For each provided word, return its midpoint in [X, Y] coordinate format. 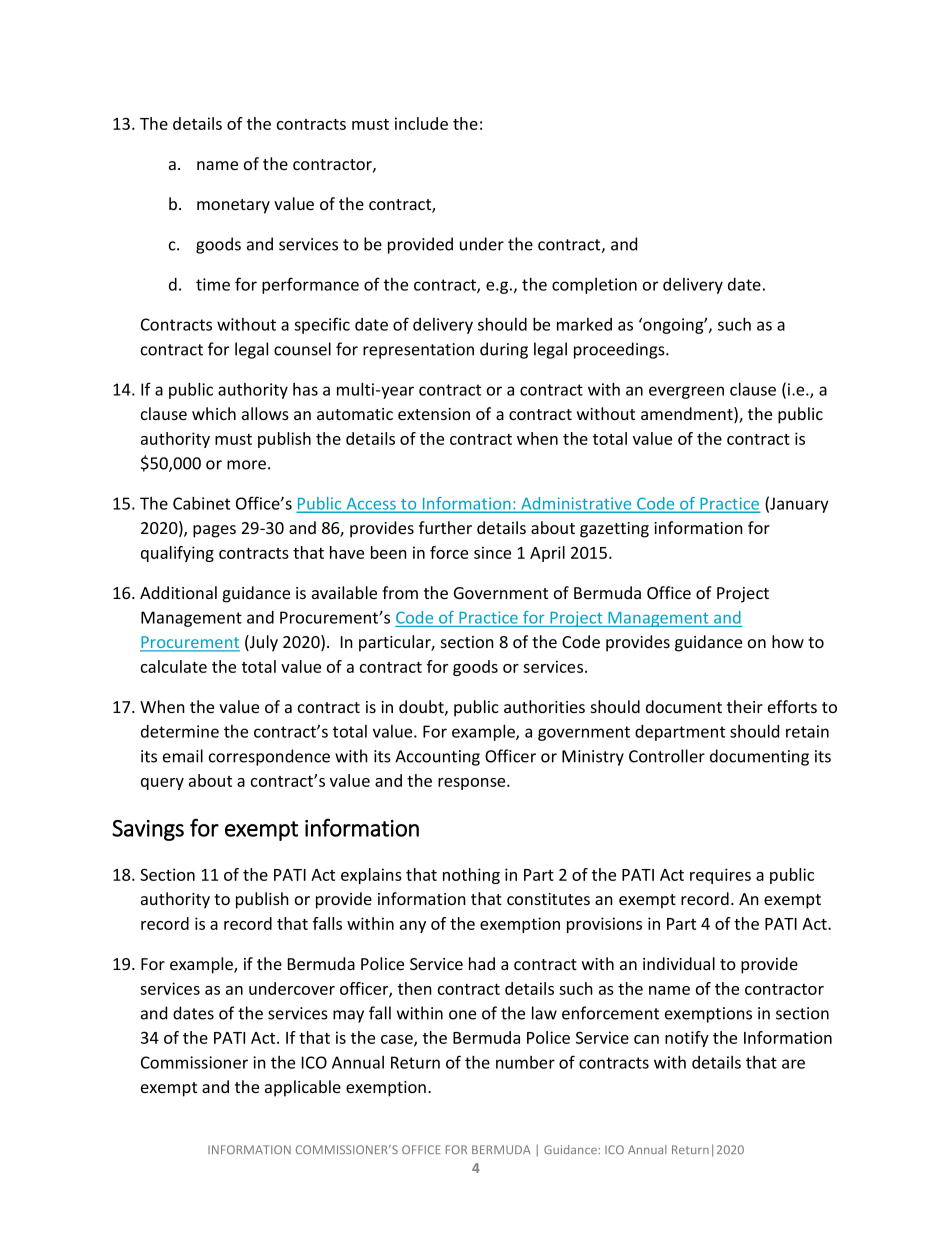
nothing [471, 876]
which [214, 413]
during [504, 350]
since [492, 552]
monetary [233, 206]
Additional [178, 592]
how [788, 641]
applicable [303, 1088]
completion [594, 286]
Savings [148, 830]
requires [720, 876]
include [421, 123]
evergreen [686, 392]
